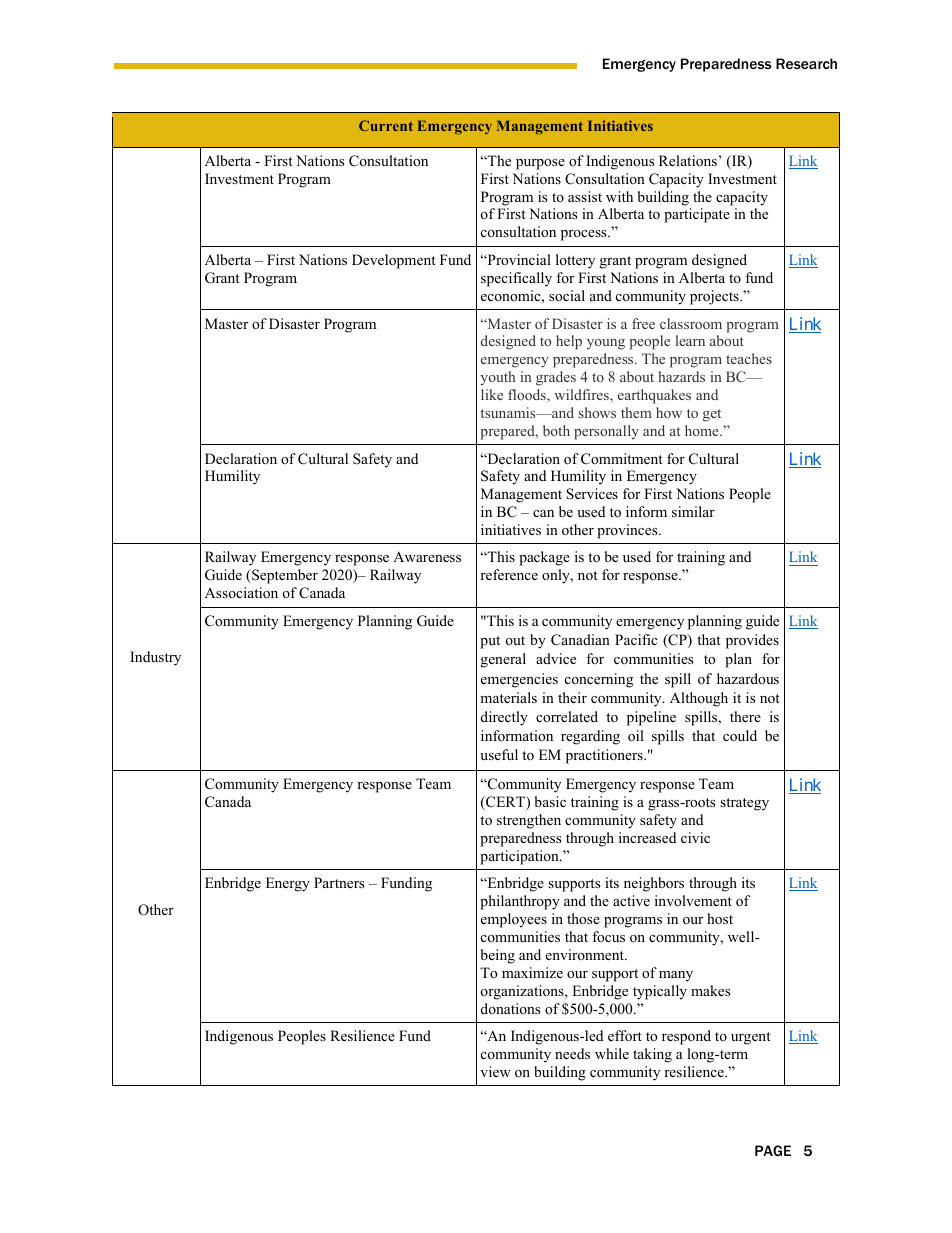 This document has width=952, height=1233. I want to click on Current, so click(386, 125).
